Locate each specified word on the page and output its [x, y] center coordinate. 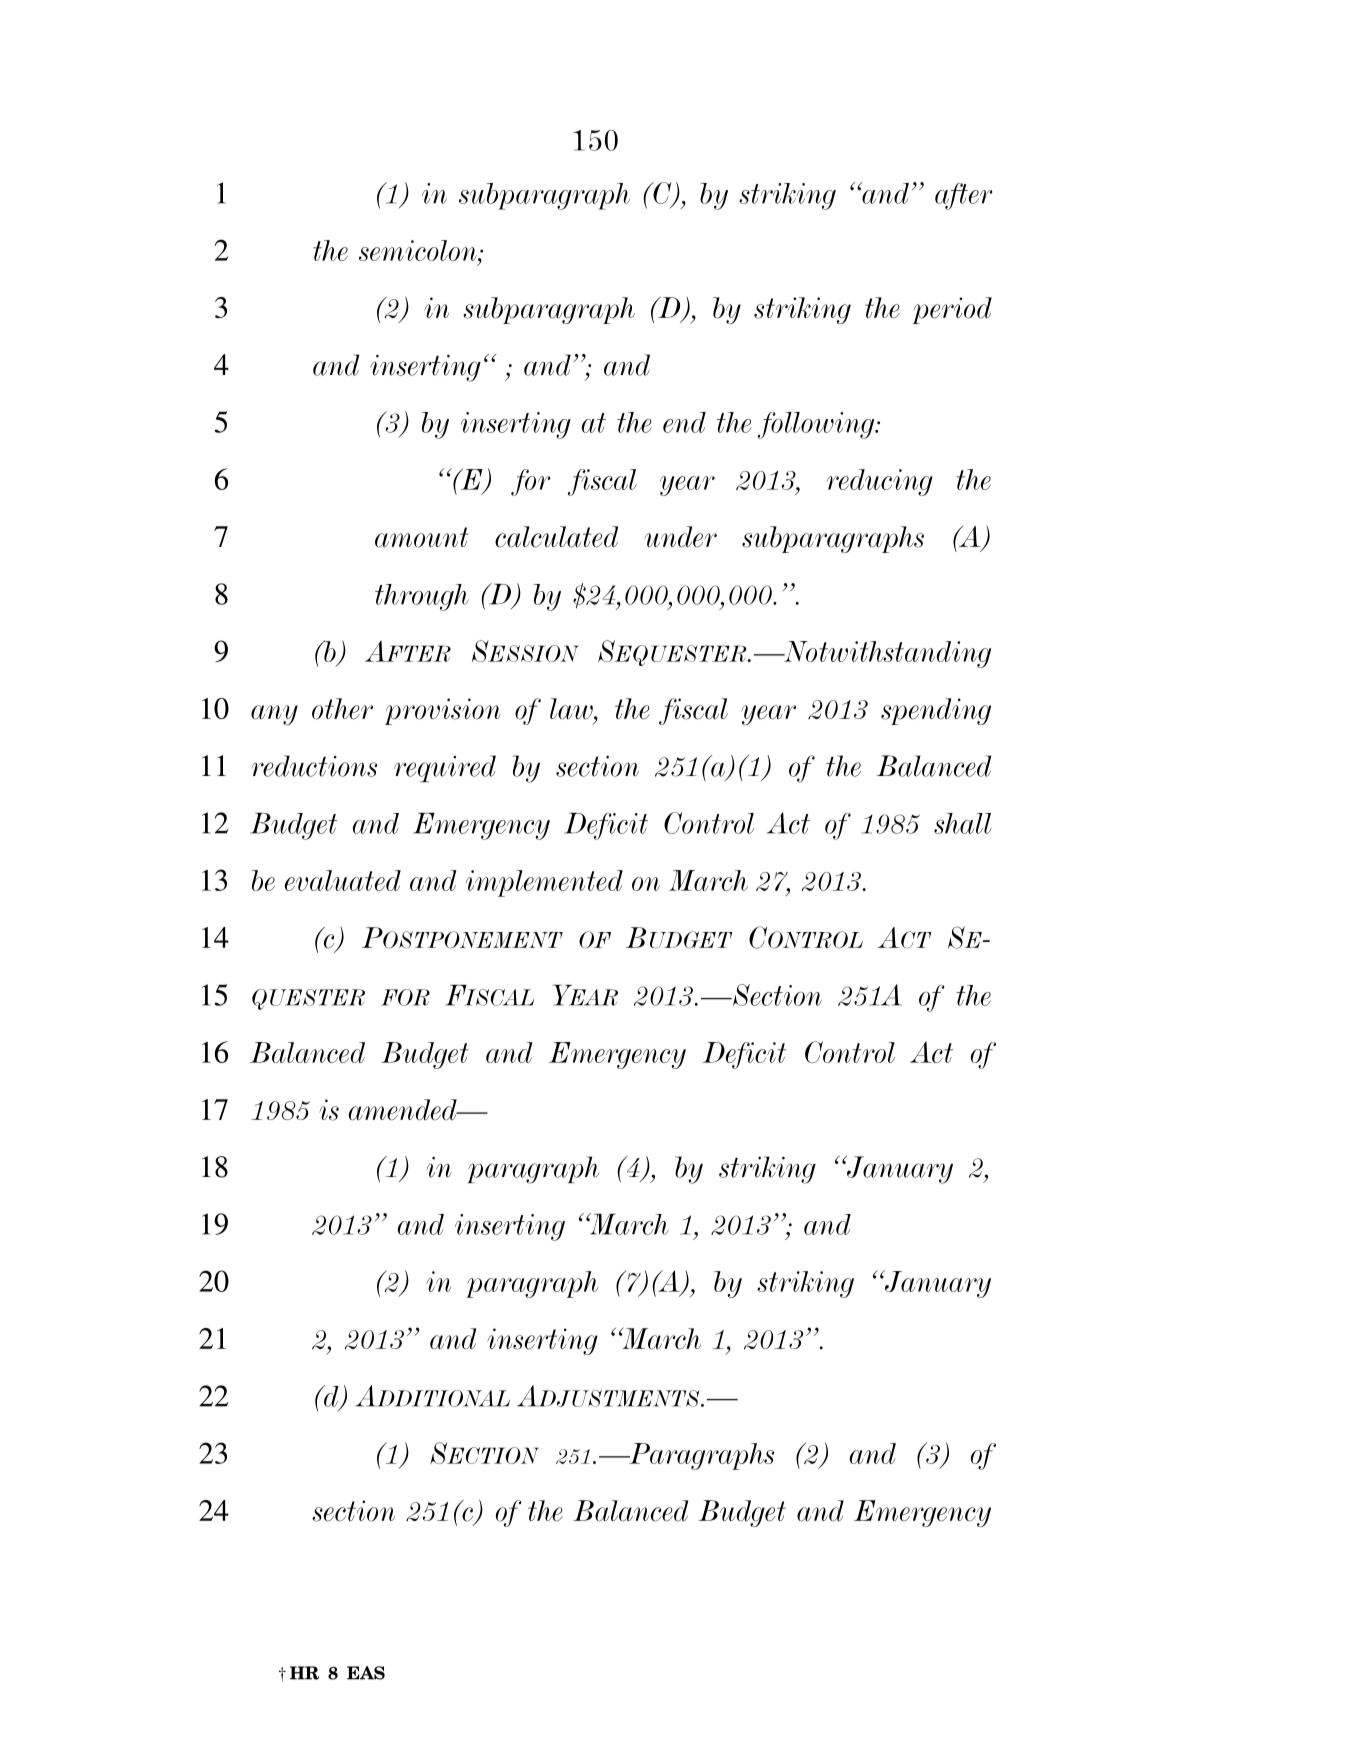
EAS [366, 1673]
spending [936, 711]
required [445, 768]
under [680, 537]
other [342, 709]
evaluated [343, 880]
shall [963, 823]
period [952, 310]
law [572, 709]
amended [404, 1110]
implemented [544, 883]
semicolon [419, 250]
